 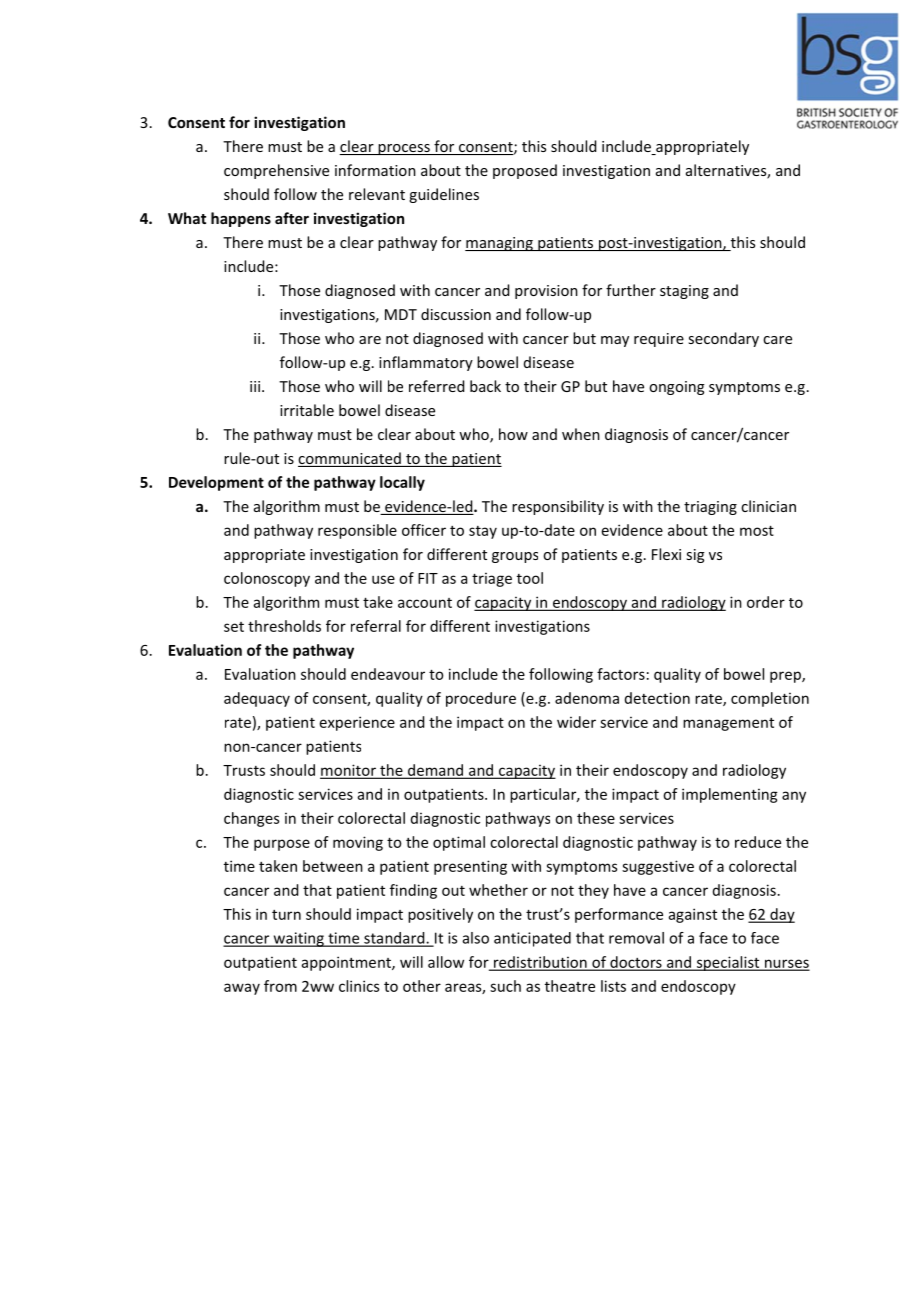 What do you see at coordinates (525, 171) in the screenshot?
I see `proposed` at bounding box center [525, 171].
